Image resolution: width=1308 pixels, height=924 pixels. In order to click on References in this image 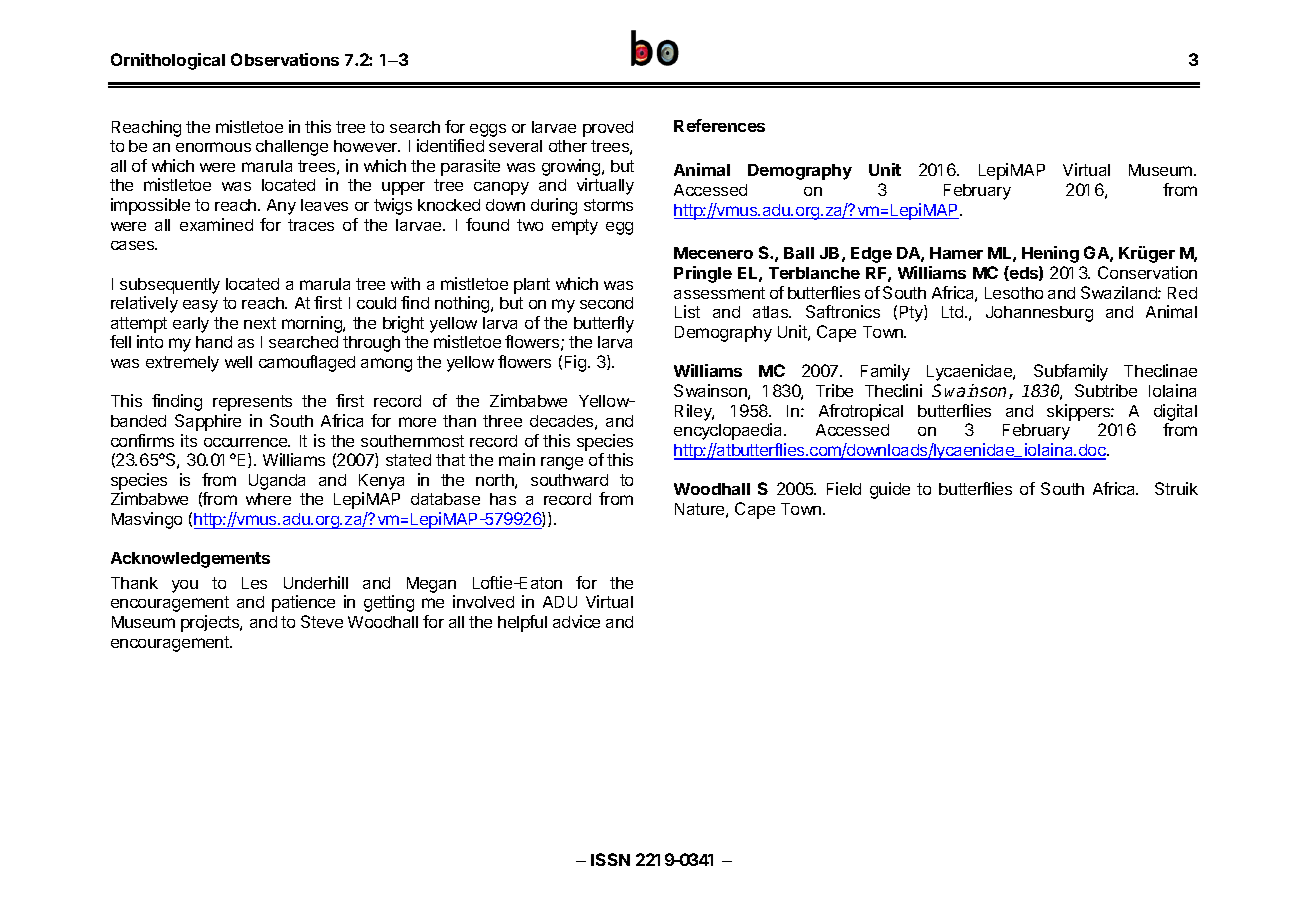, I will do `click(719, 125)`.
